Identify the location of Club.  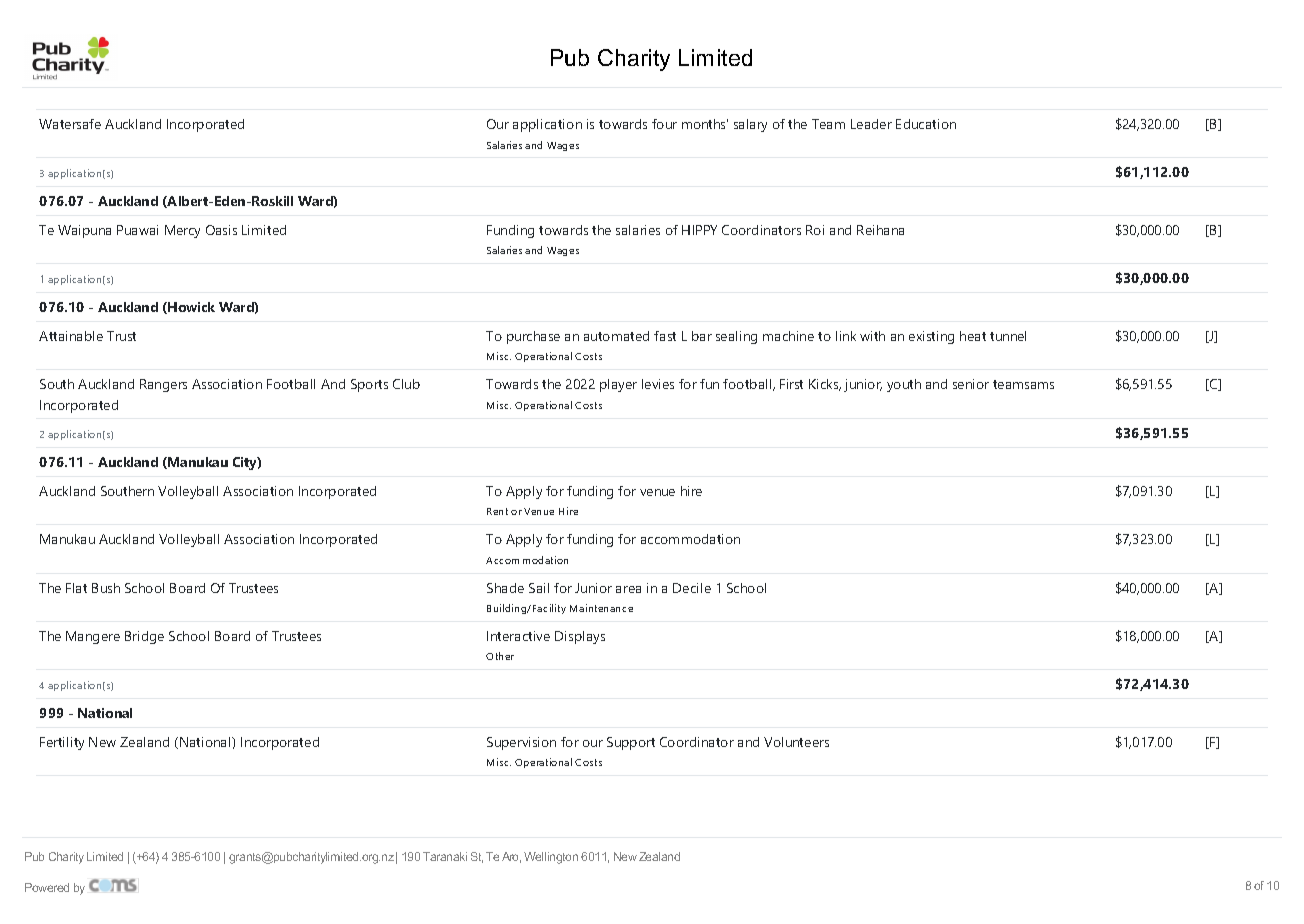
(406, 384).
